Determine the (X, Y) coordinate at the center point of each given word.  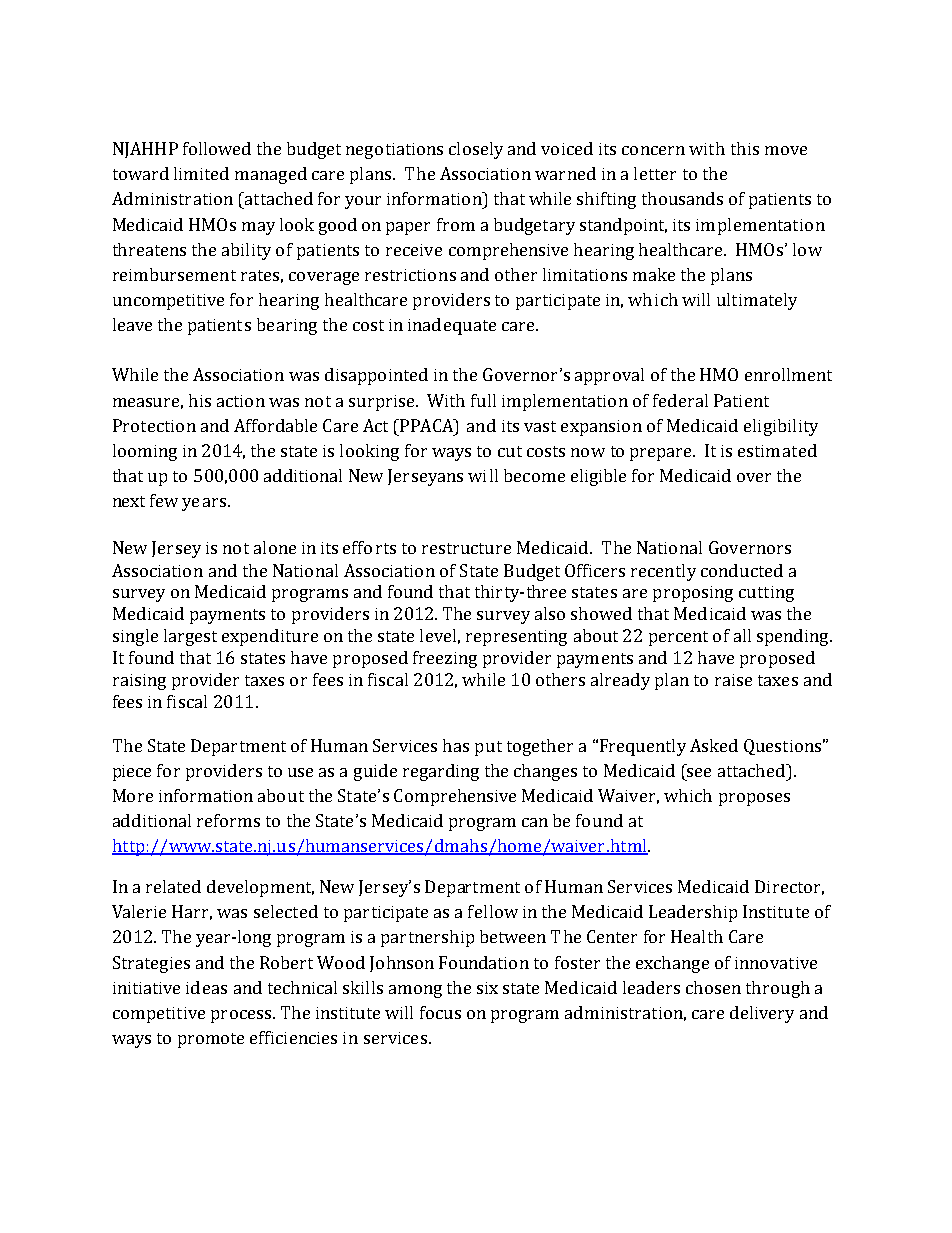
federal (680, 400)
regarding (441, 772)
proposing (693, 594)
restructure (466, 548)
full (483, 400)
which (688, 795)
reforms (228, 820)
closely (476, 150)
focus (440, 1012)
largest (190, 637)
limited (201, 173)
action (241, 401)
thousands (682, 198)
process (242, 1016)
